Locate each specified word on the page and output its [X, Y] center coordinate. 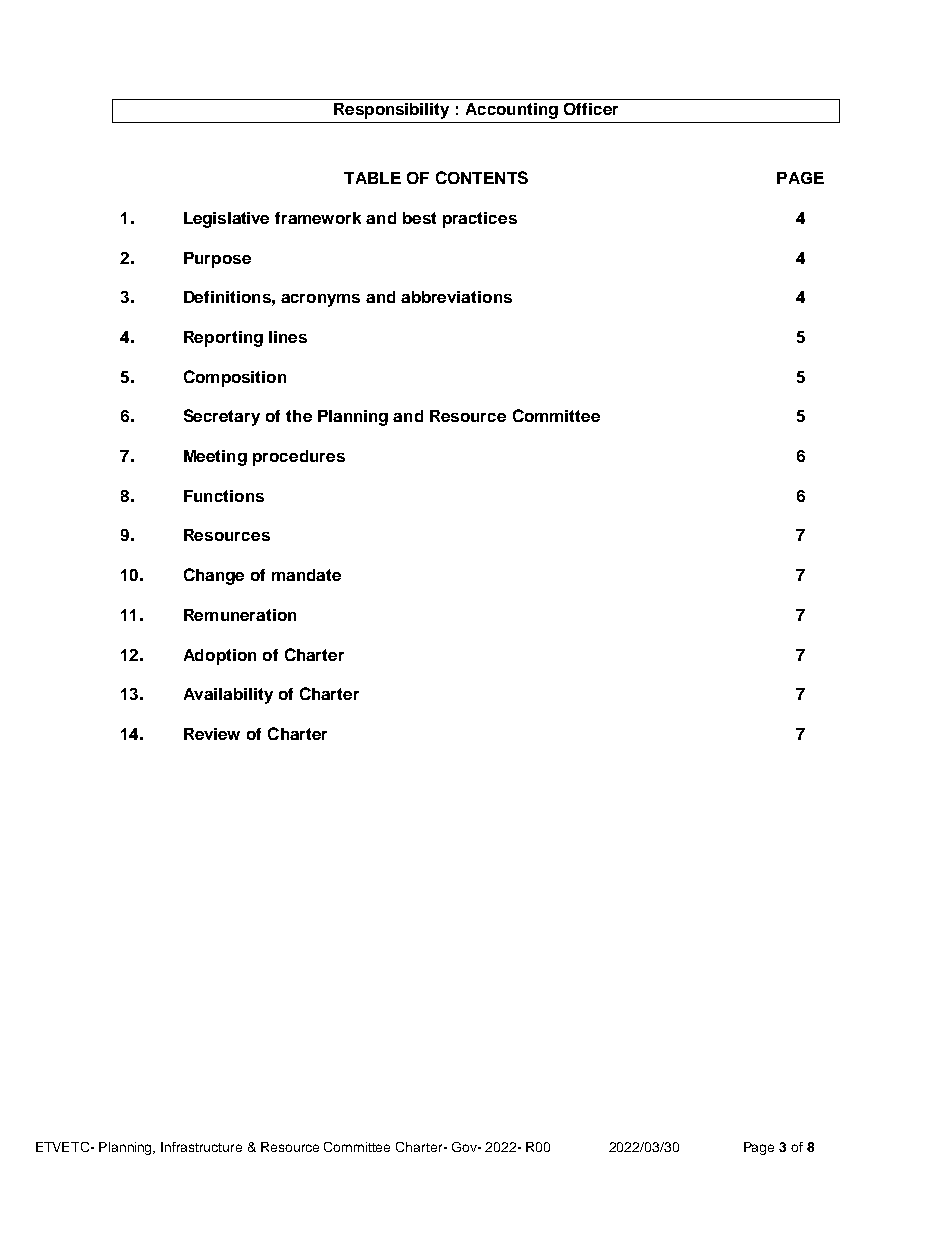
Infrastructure [201, 1147]
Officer [591, 109]
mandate [306, 575]
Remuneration [240, 615]
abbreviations [456, 297]
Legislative [226, 220]
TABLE [372, 178]
